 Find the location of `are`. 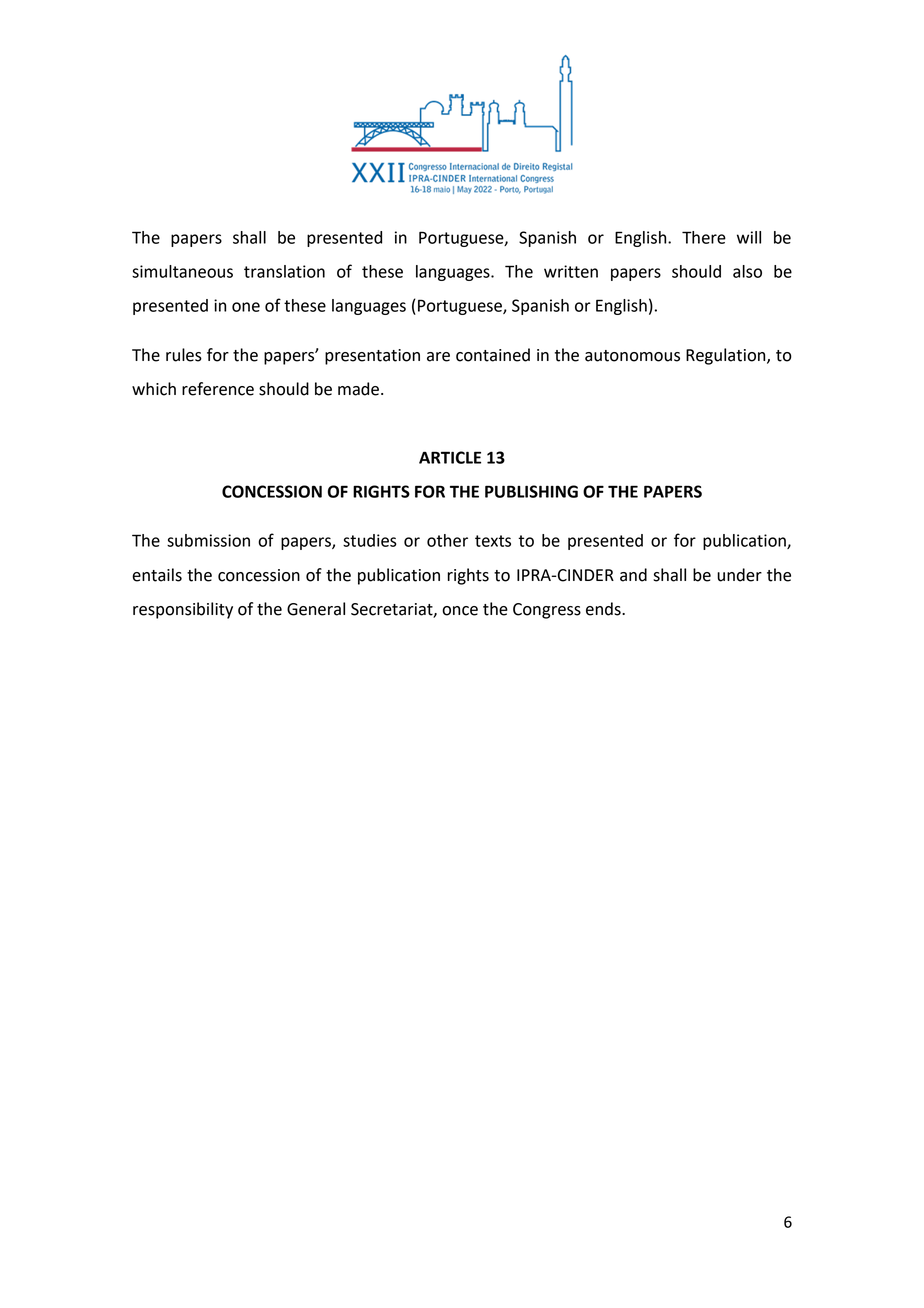

are is located at coordinates (438, 357).
